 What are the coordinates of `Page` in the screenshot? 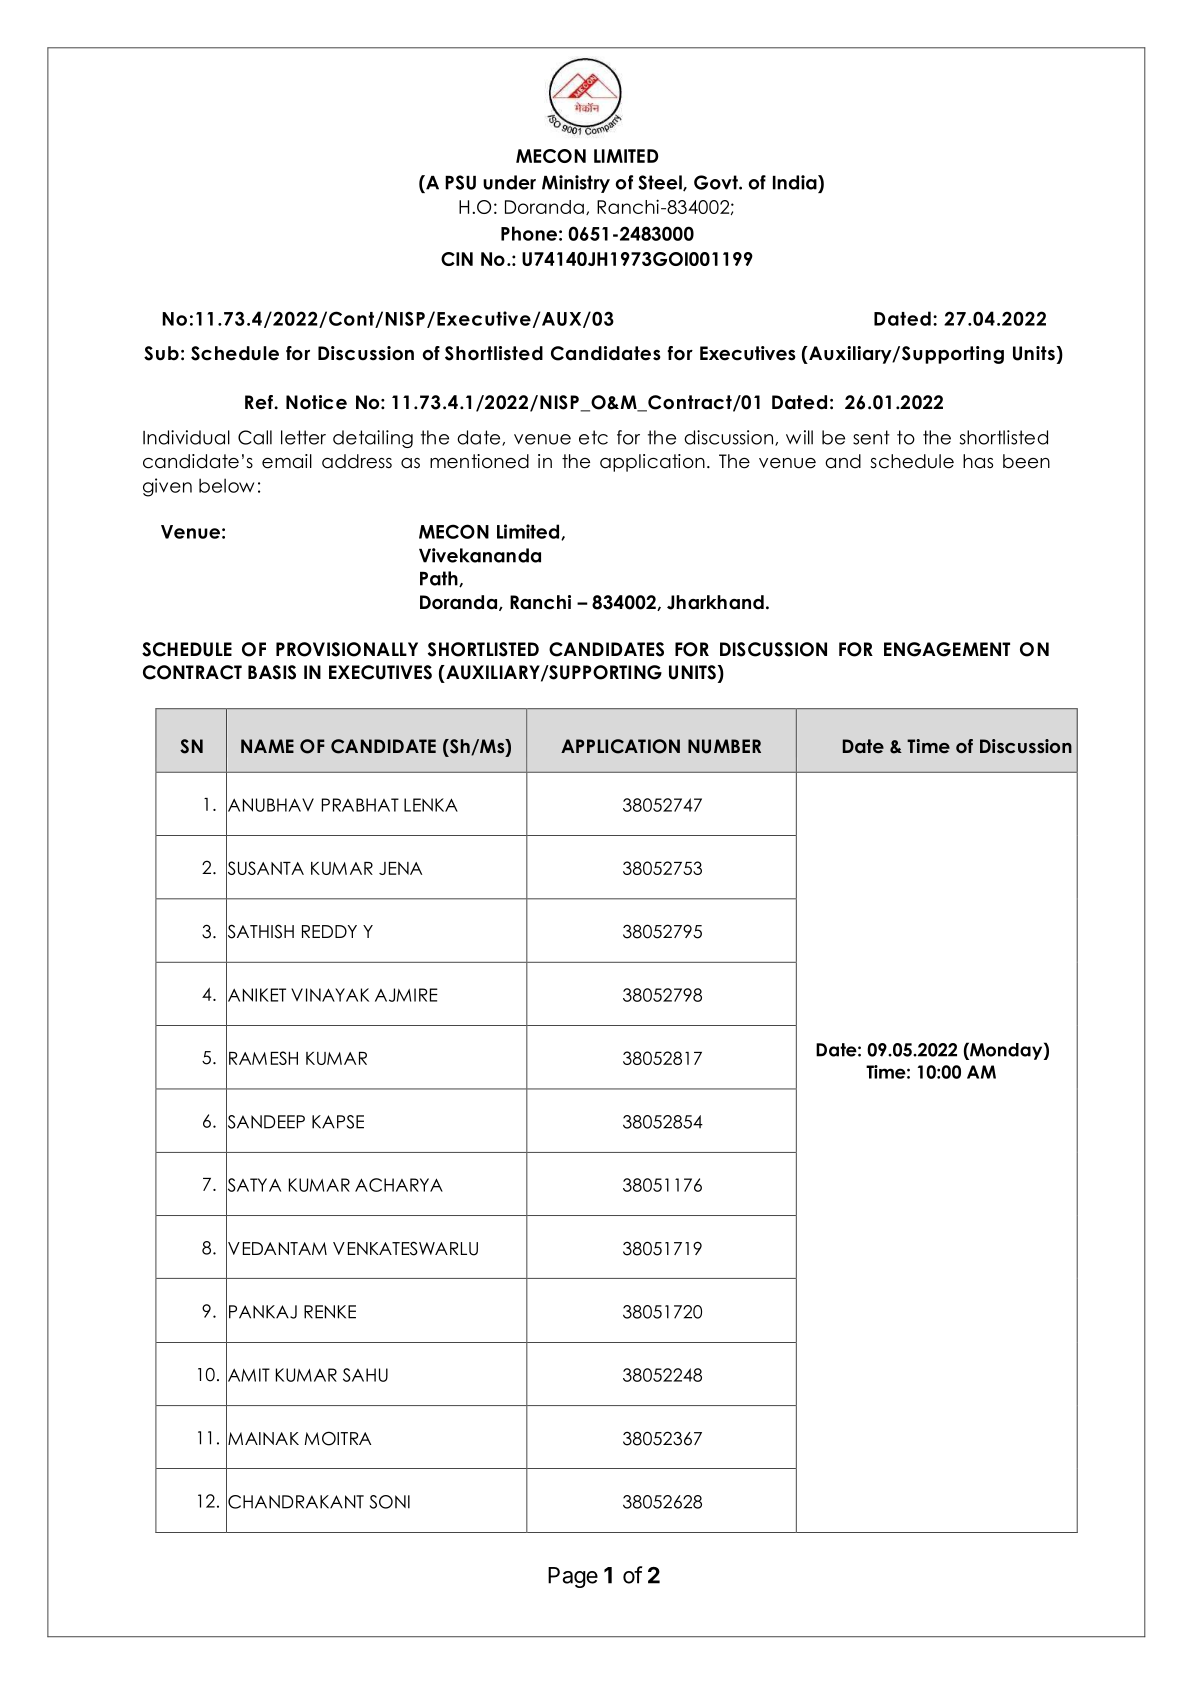 It's located at (573, 1577).
